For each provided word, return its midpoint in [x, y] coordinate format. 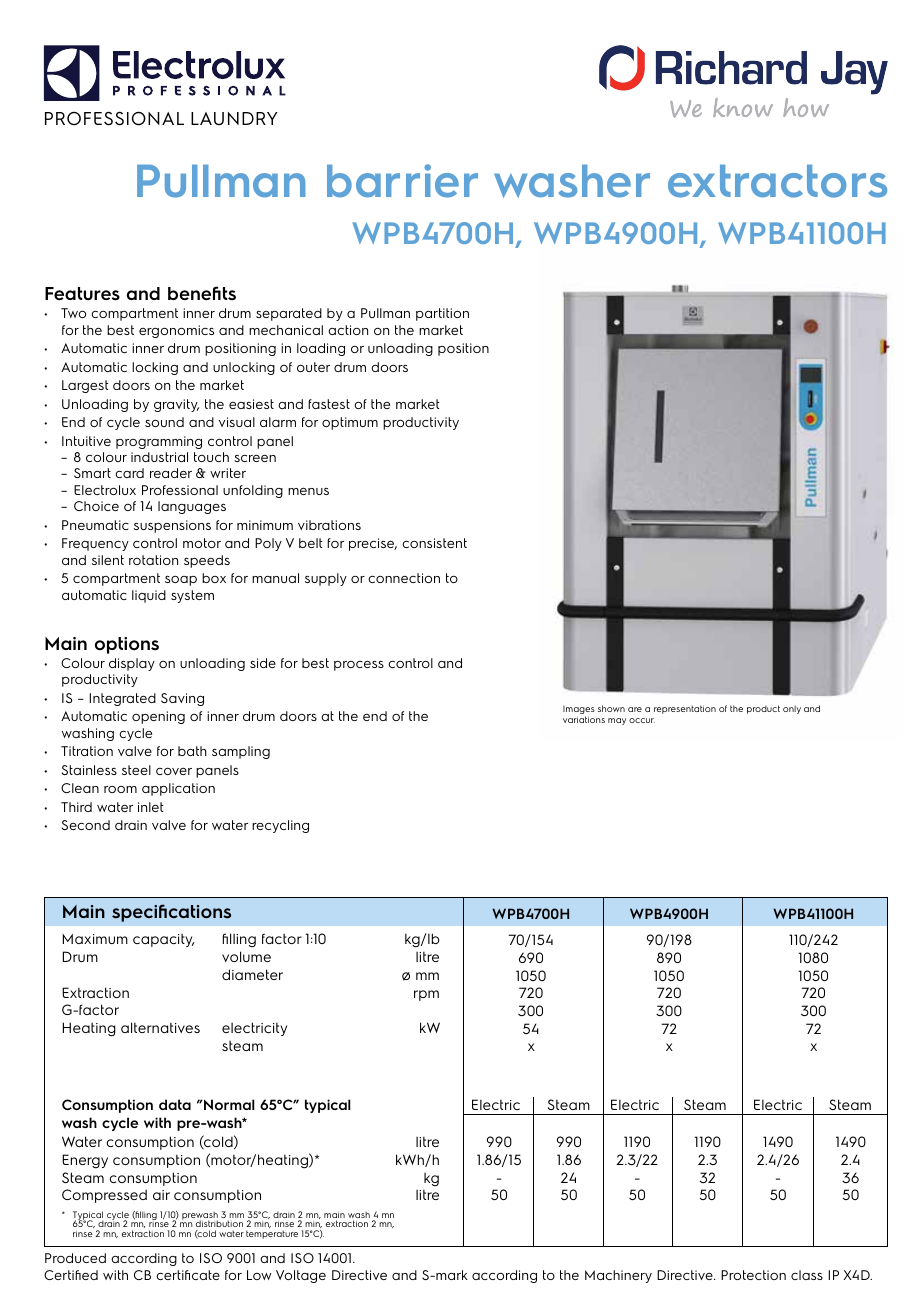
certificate [188, 1275]
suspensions [172, 526]
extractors [777, 181]
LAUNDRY [234, 118]
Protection [753, 1275]
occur [642, 720]
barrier [402, 181]
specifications [171, 913]
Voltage [301, 1276]
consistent [434, 543]
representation [685, 709]
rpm [426, 995]
